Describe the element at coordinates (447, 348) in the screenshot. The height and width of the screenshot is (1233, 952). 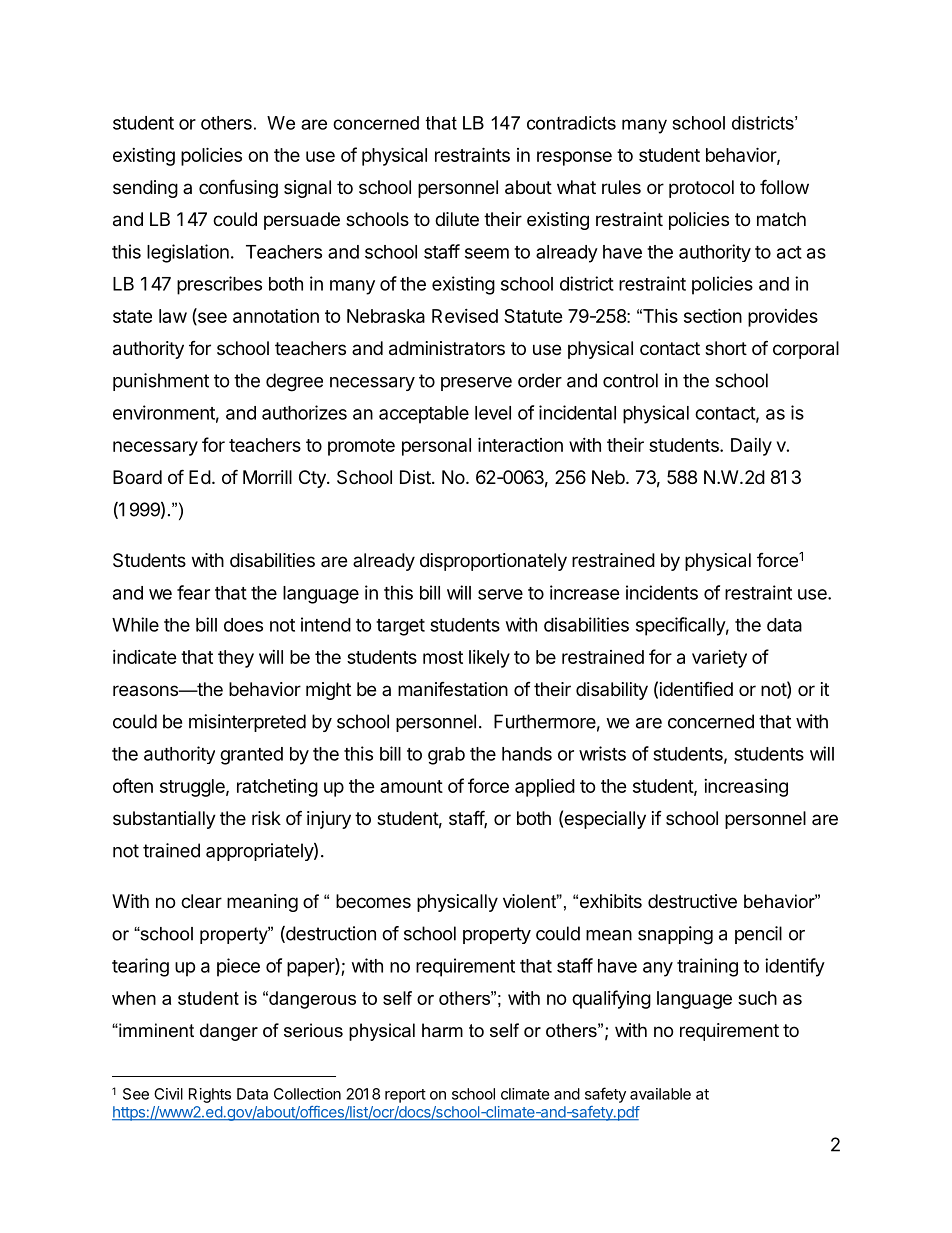
I see `administrators` at that location.
